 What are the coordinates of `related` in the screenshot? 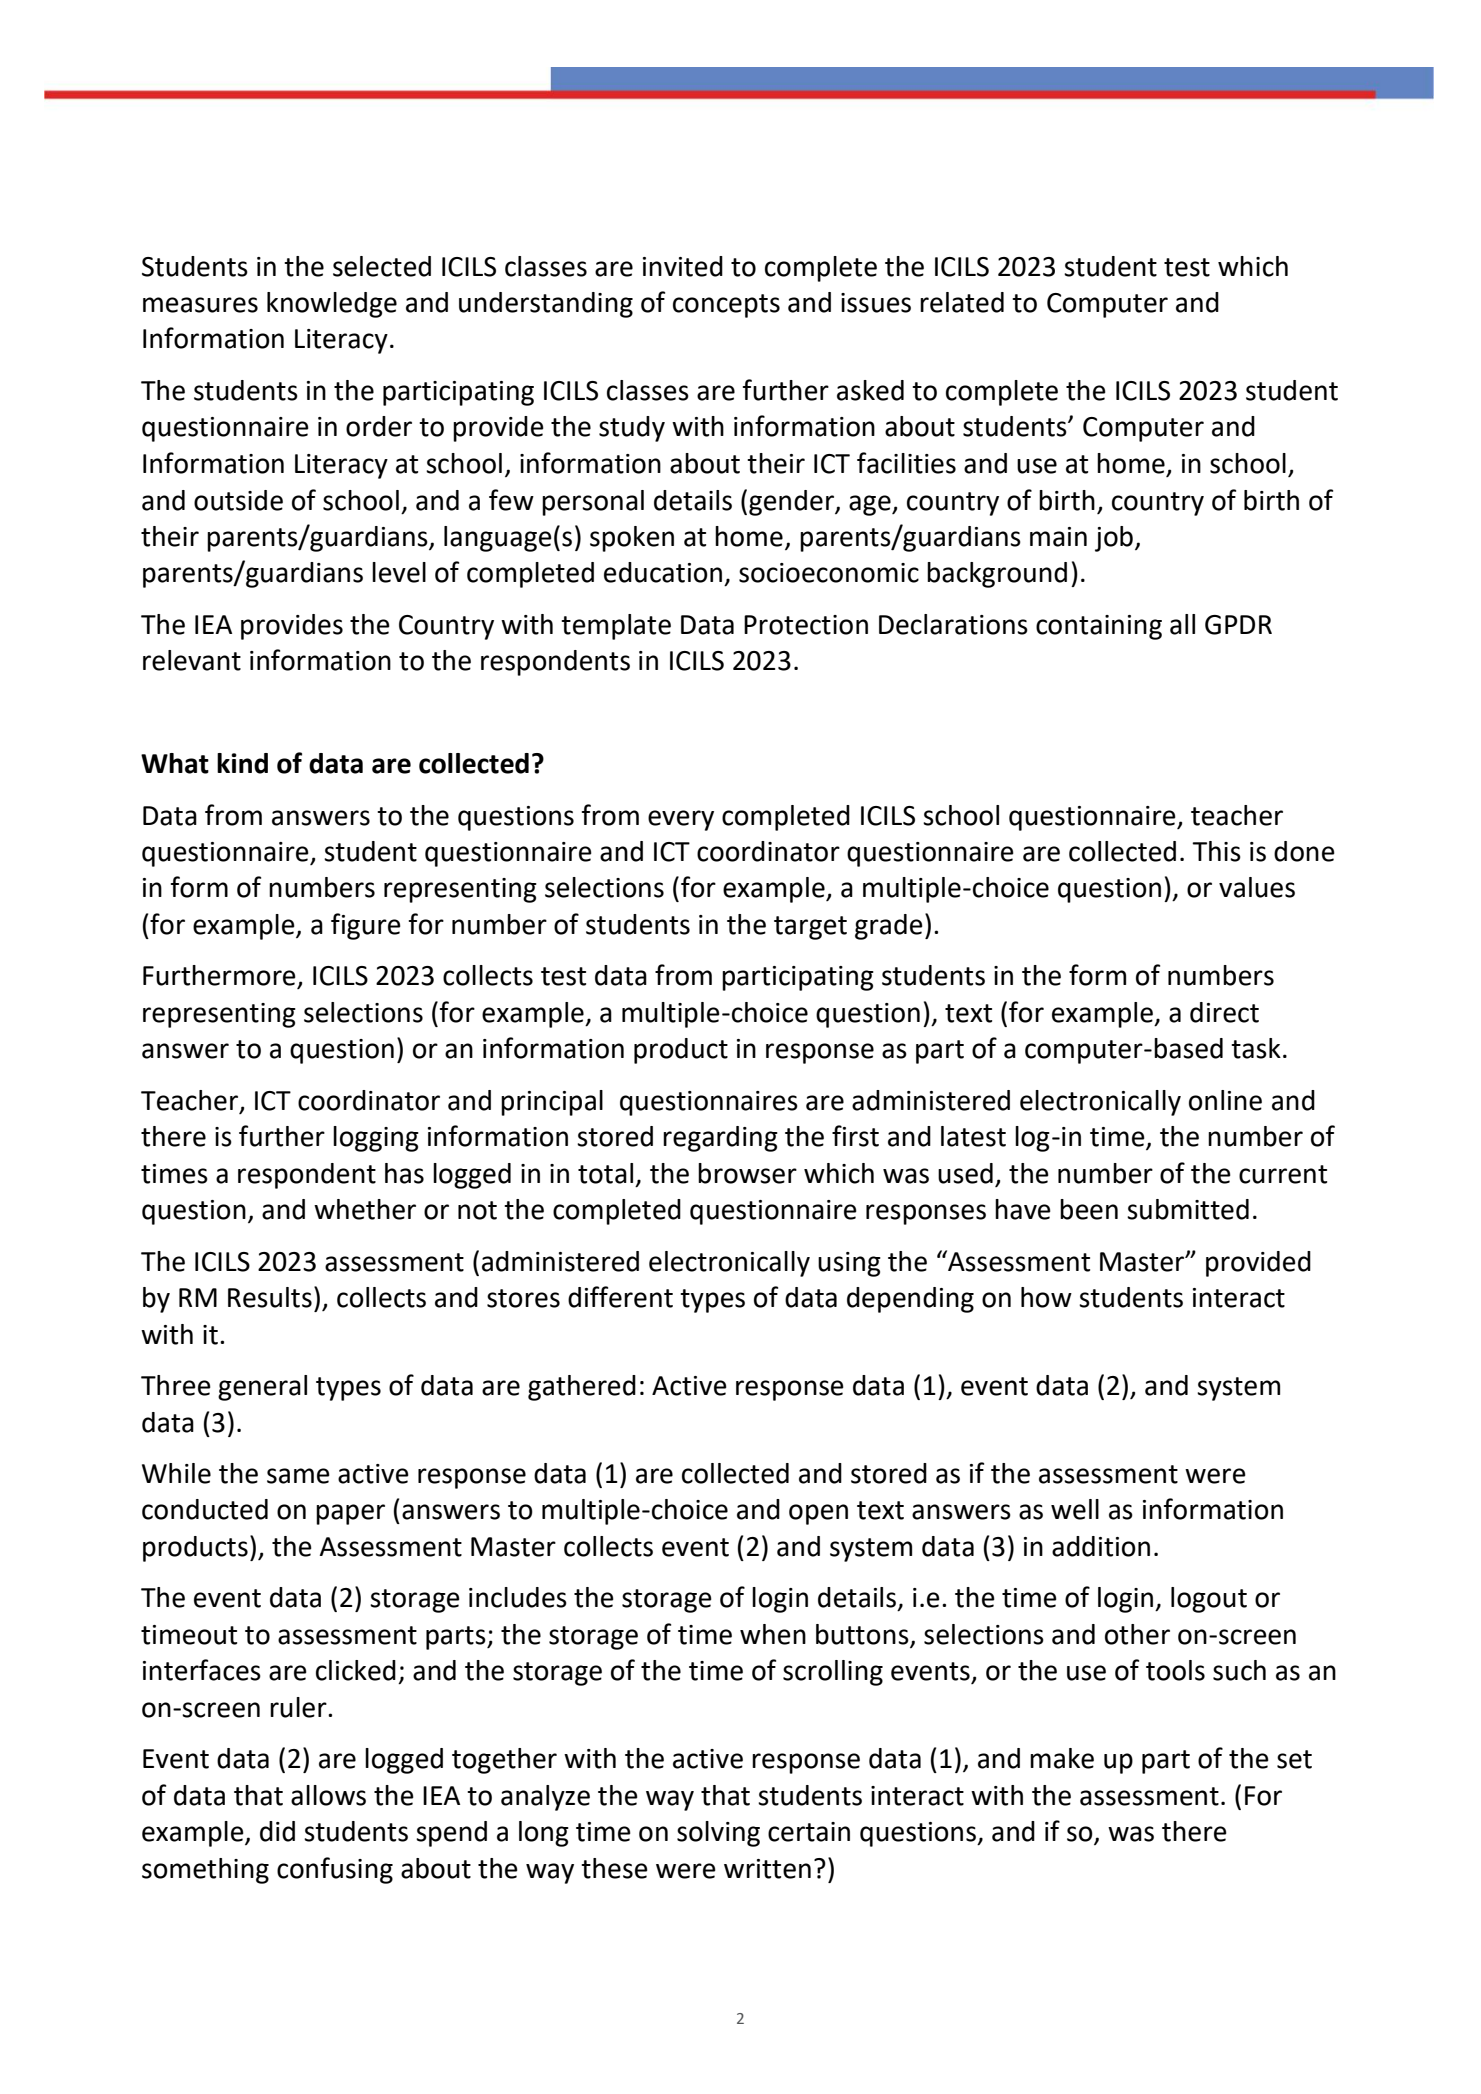 It's located at (962, 302).
